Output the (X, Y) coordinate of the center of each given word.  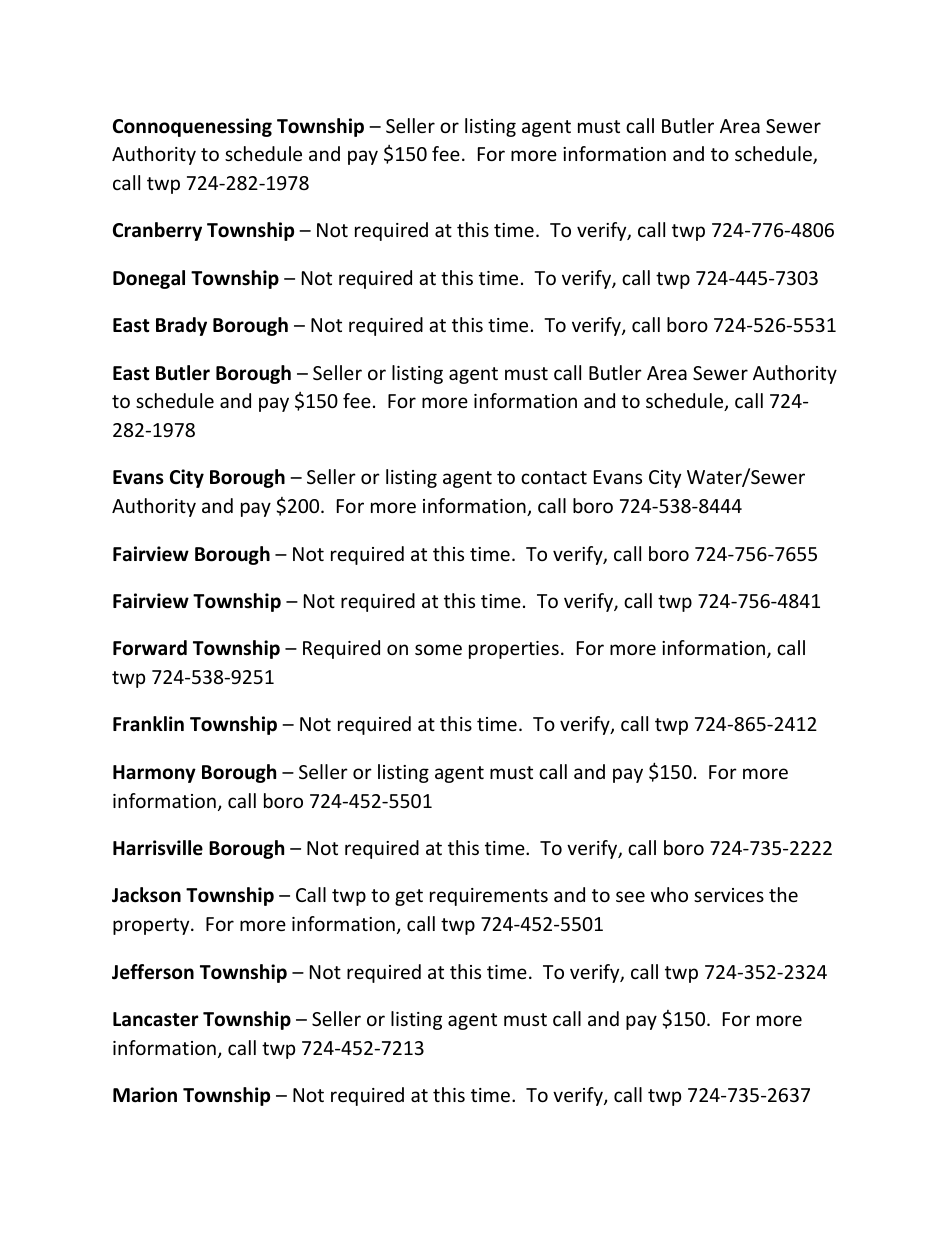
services (729, 895)
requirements (489, 897)
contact (554, 477)
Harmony (154, 774)
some (438, 649)
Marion (145, 1095)
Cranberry (157, 231)
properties (514, 650)
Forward (150, 648)
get (409, 897)
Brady (181, 326)
